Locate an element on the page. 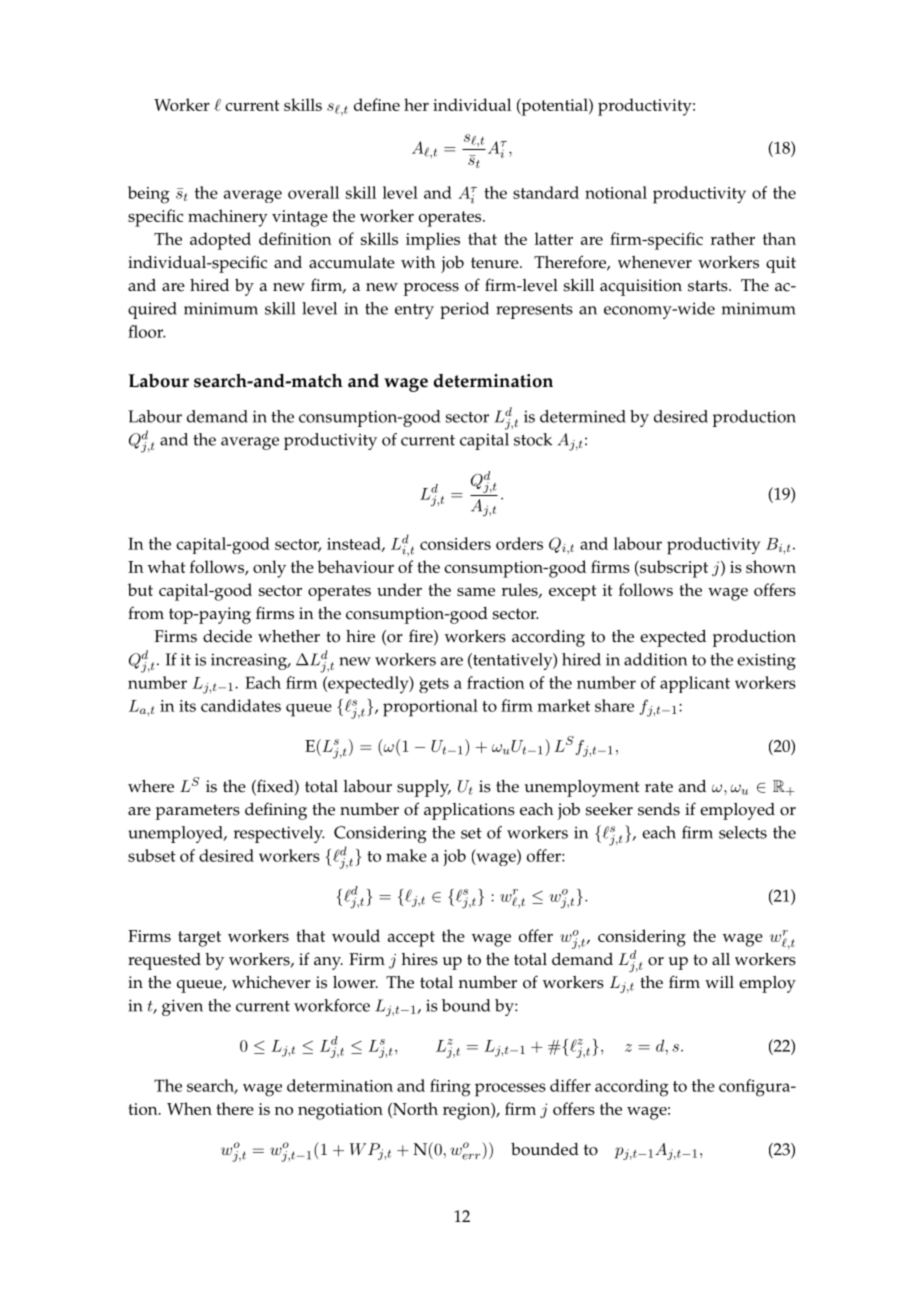 This document has height=1308, width=924. same is located at coordinates (476, 592).
